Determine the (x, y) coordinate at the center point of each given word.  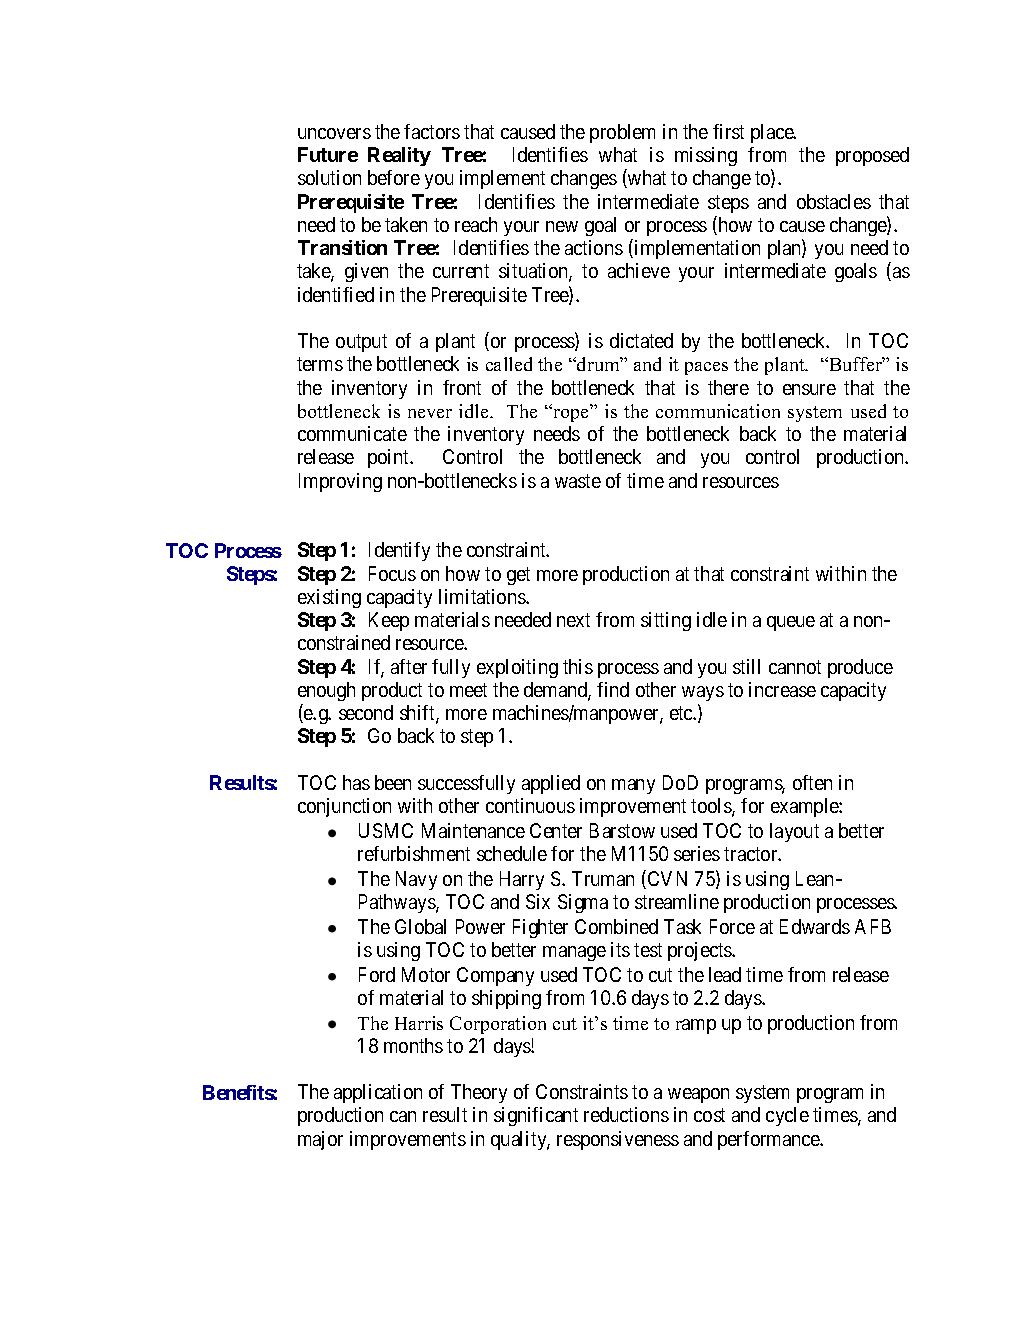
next (573, 620)
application (378, 1093)
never (430, 413)
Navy (416, 880)
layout (794, 832)
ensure (809, 389)
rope (569, 414)
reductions (626, 1114)
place (773, 133)
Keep (389, 621)
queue (791, 623)
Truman (603, 878)
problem (622, 133)
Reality (399, 156)
